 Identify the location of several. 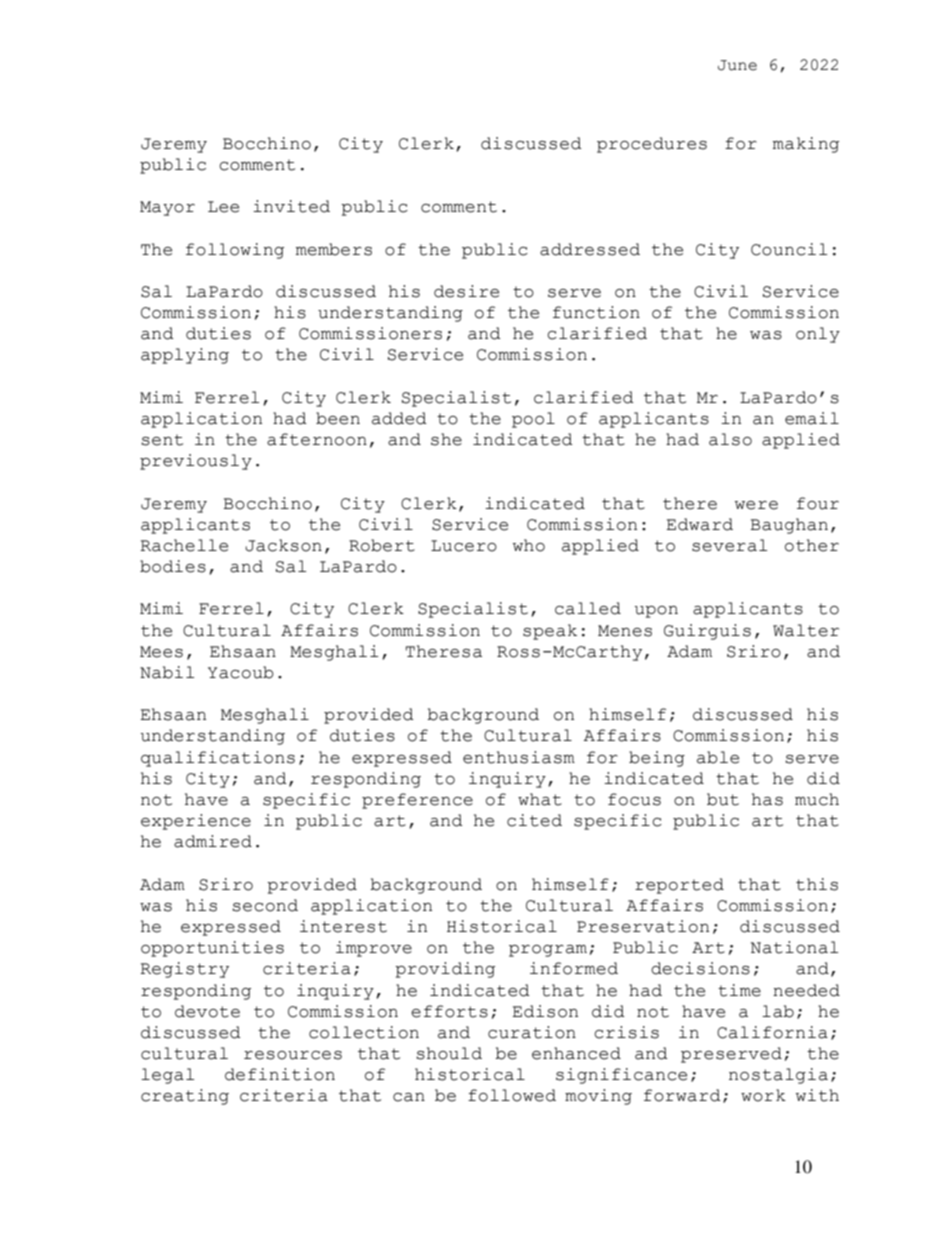
(729, 545).
